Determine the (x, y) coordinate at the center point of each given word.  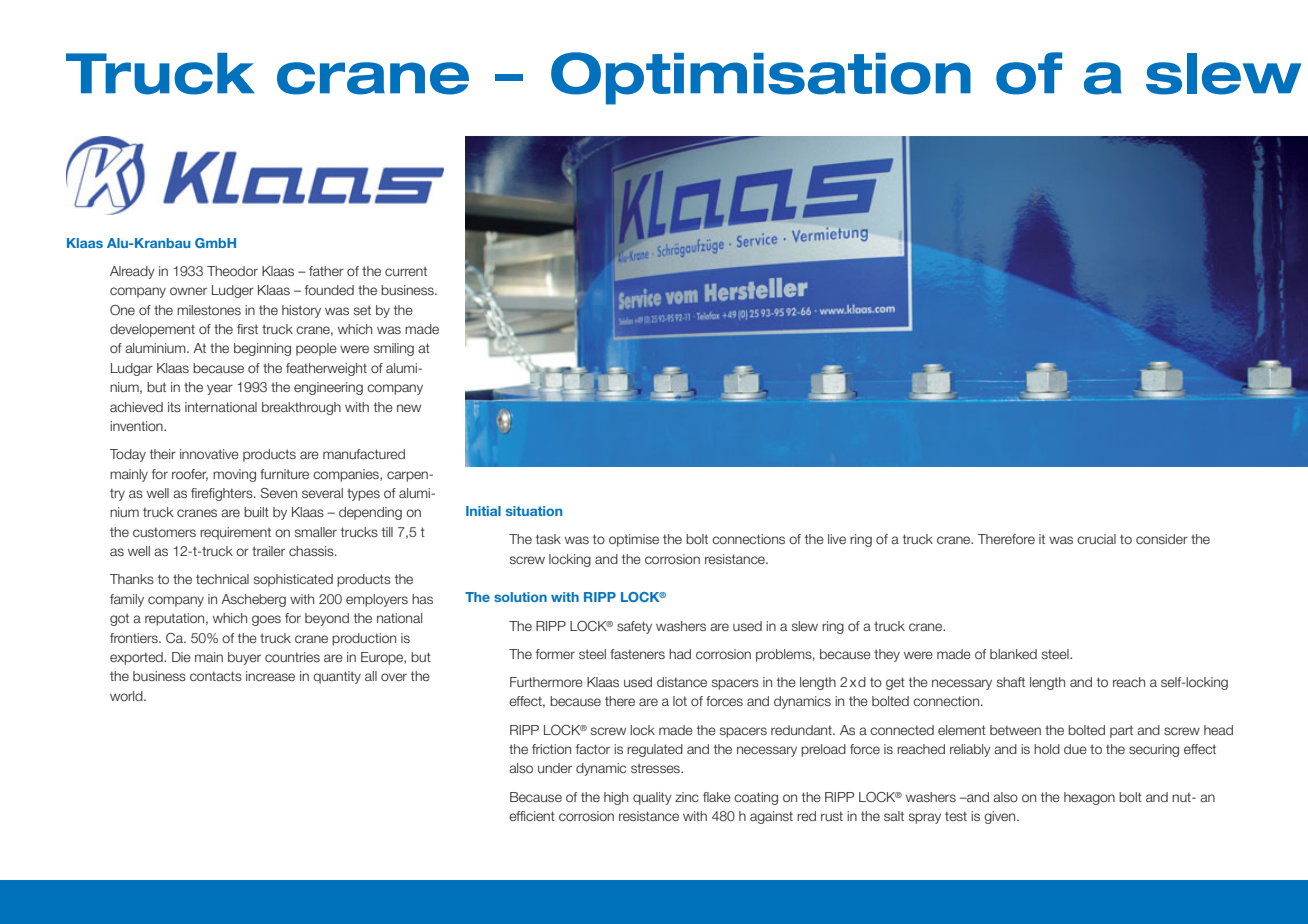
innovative (209, 454)
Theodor (232, 271)
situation (534, 511)
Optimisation (761, 78)
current (406, 271)
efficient (532, 816)
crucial (1096, 539)
